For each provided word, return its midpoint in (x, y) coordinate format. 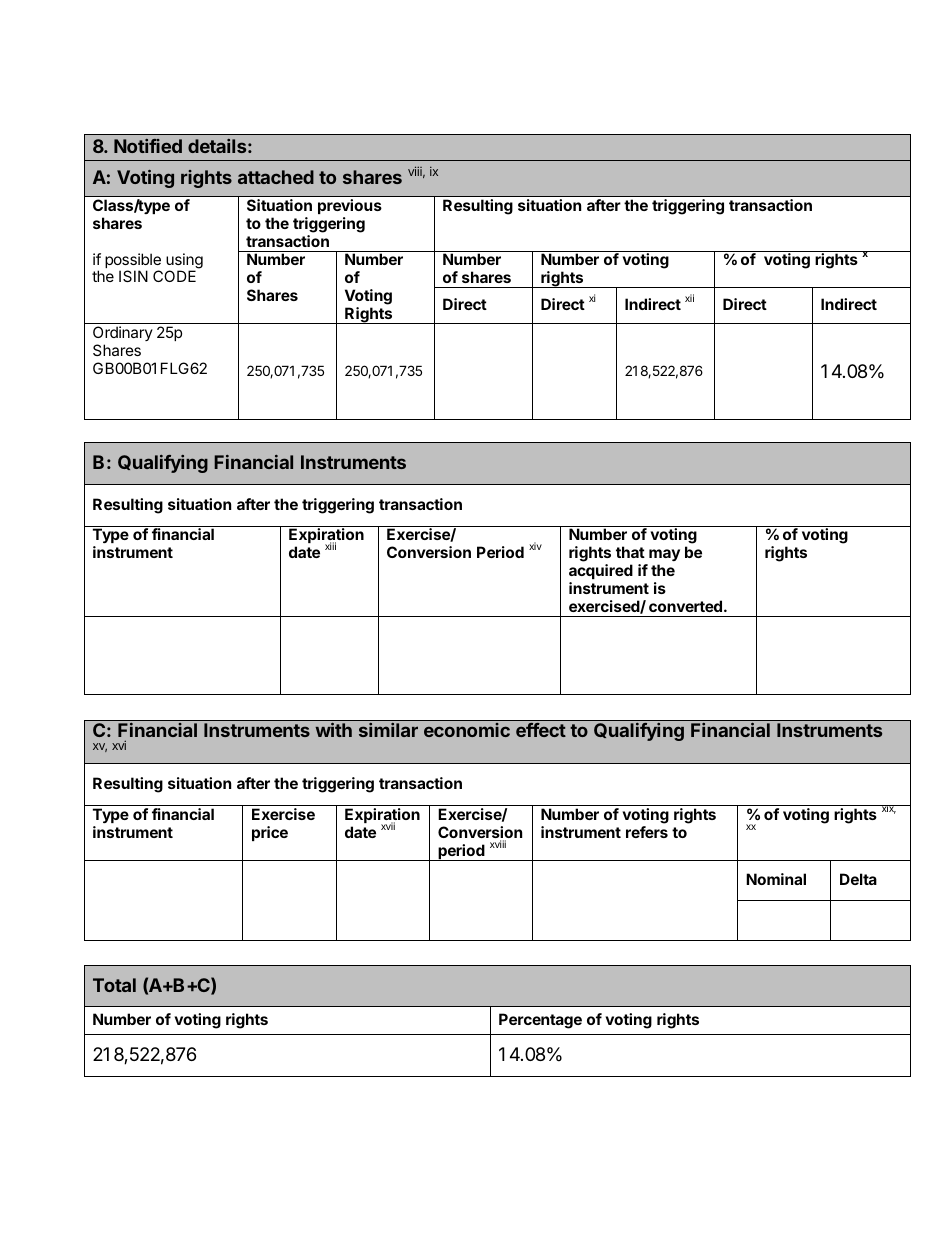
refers (647, 832)
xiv (535, 546)
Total (114, 985)
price (270, 833)
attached (276, 177)
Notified (148, 146)
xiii (330, 546)
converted (687, 606)
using (184, 262)
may (664, 555)
